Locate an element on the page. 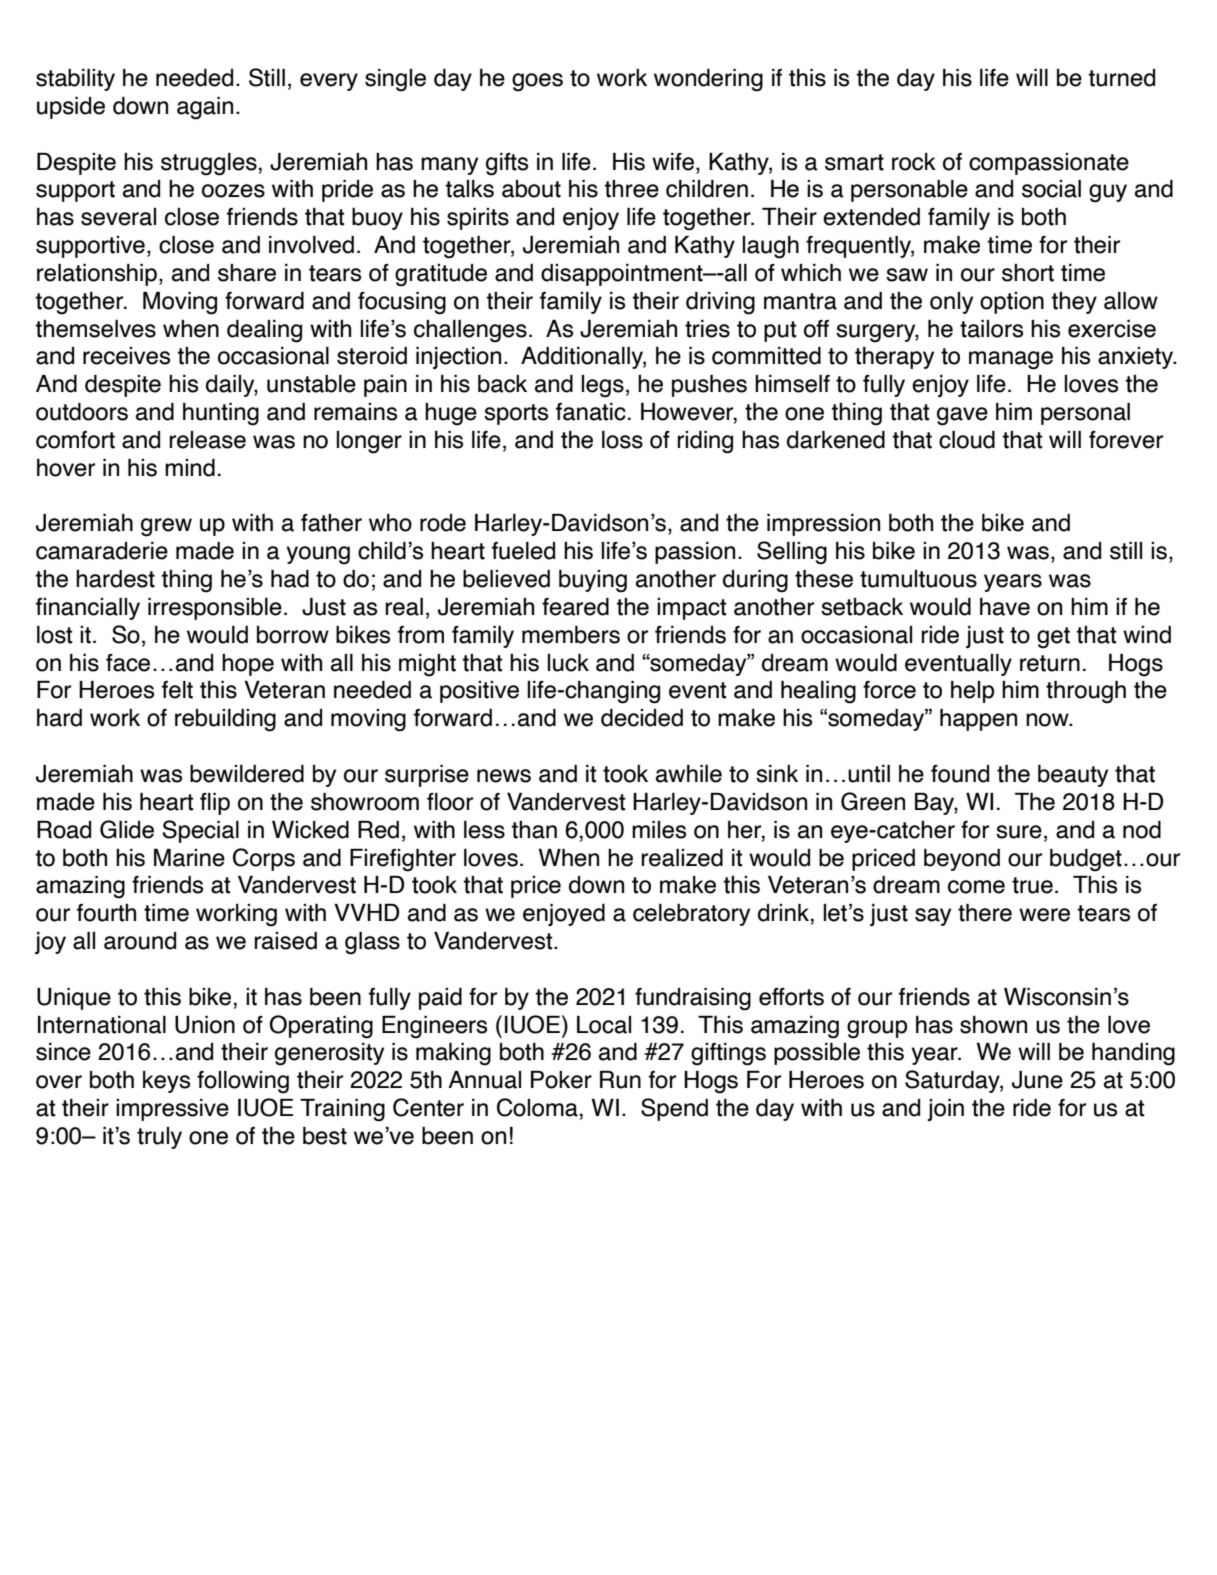  again is located at coordinates (205, 108).
